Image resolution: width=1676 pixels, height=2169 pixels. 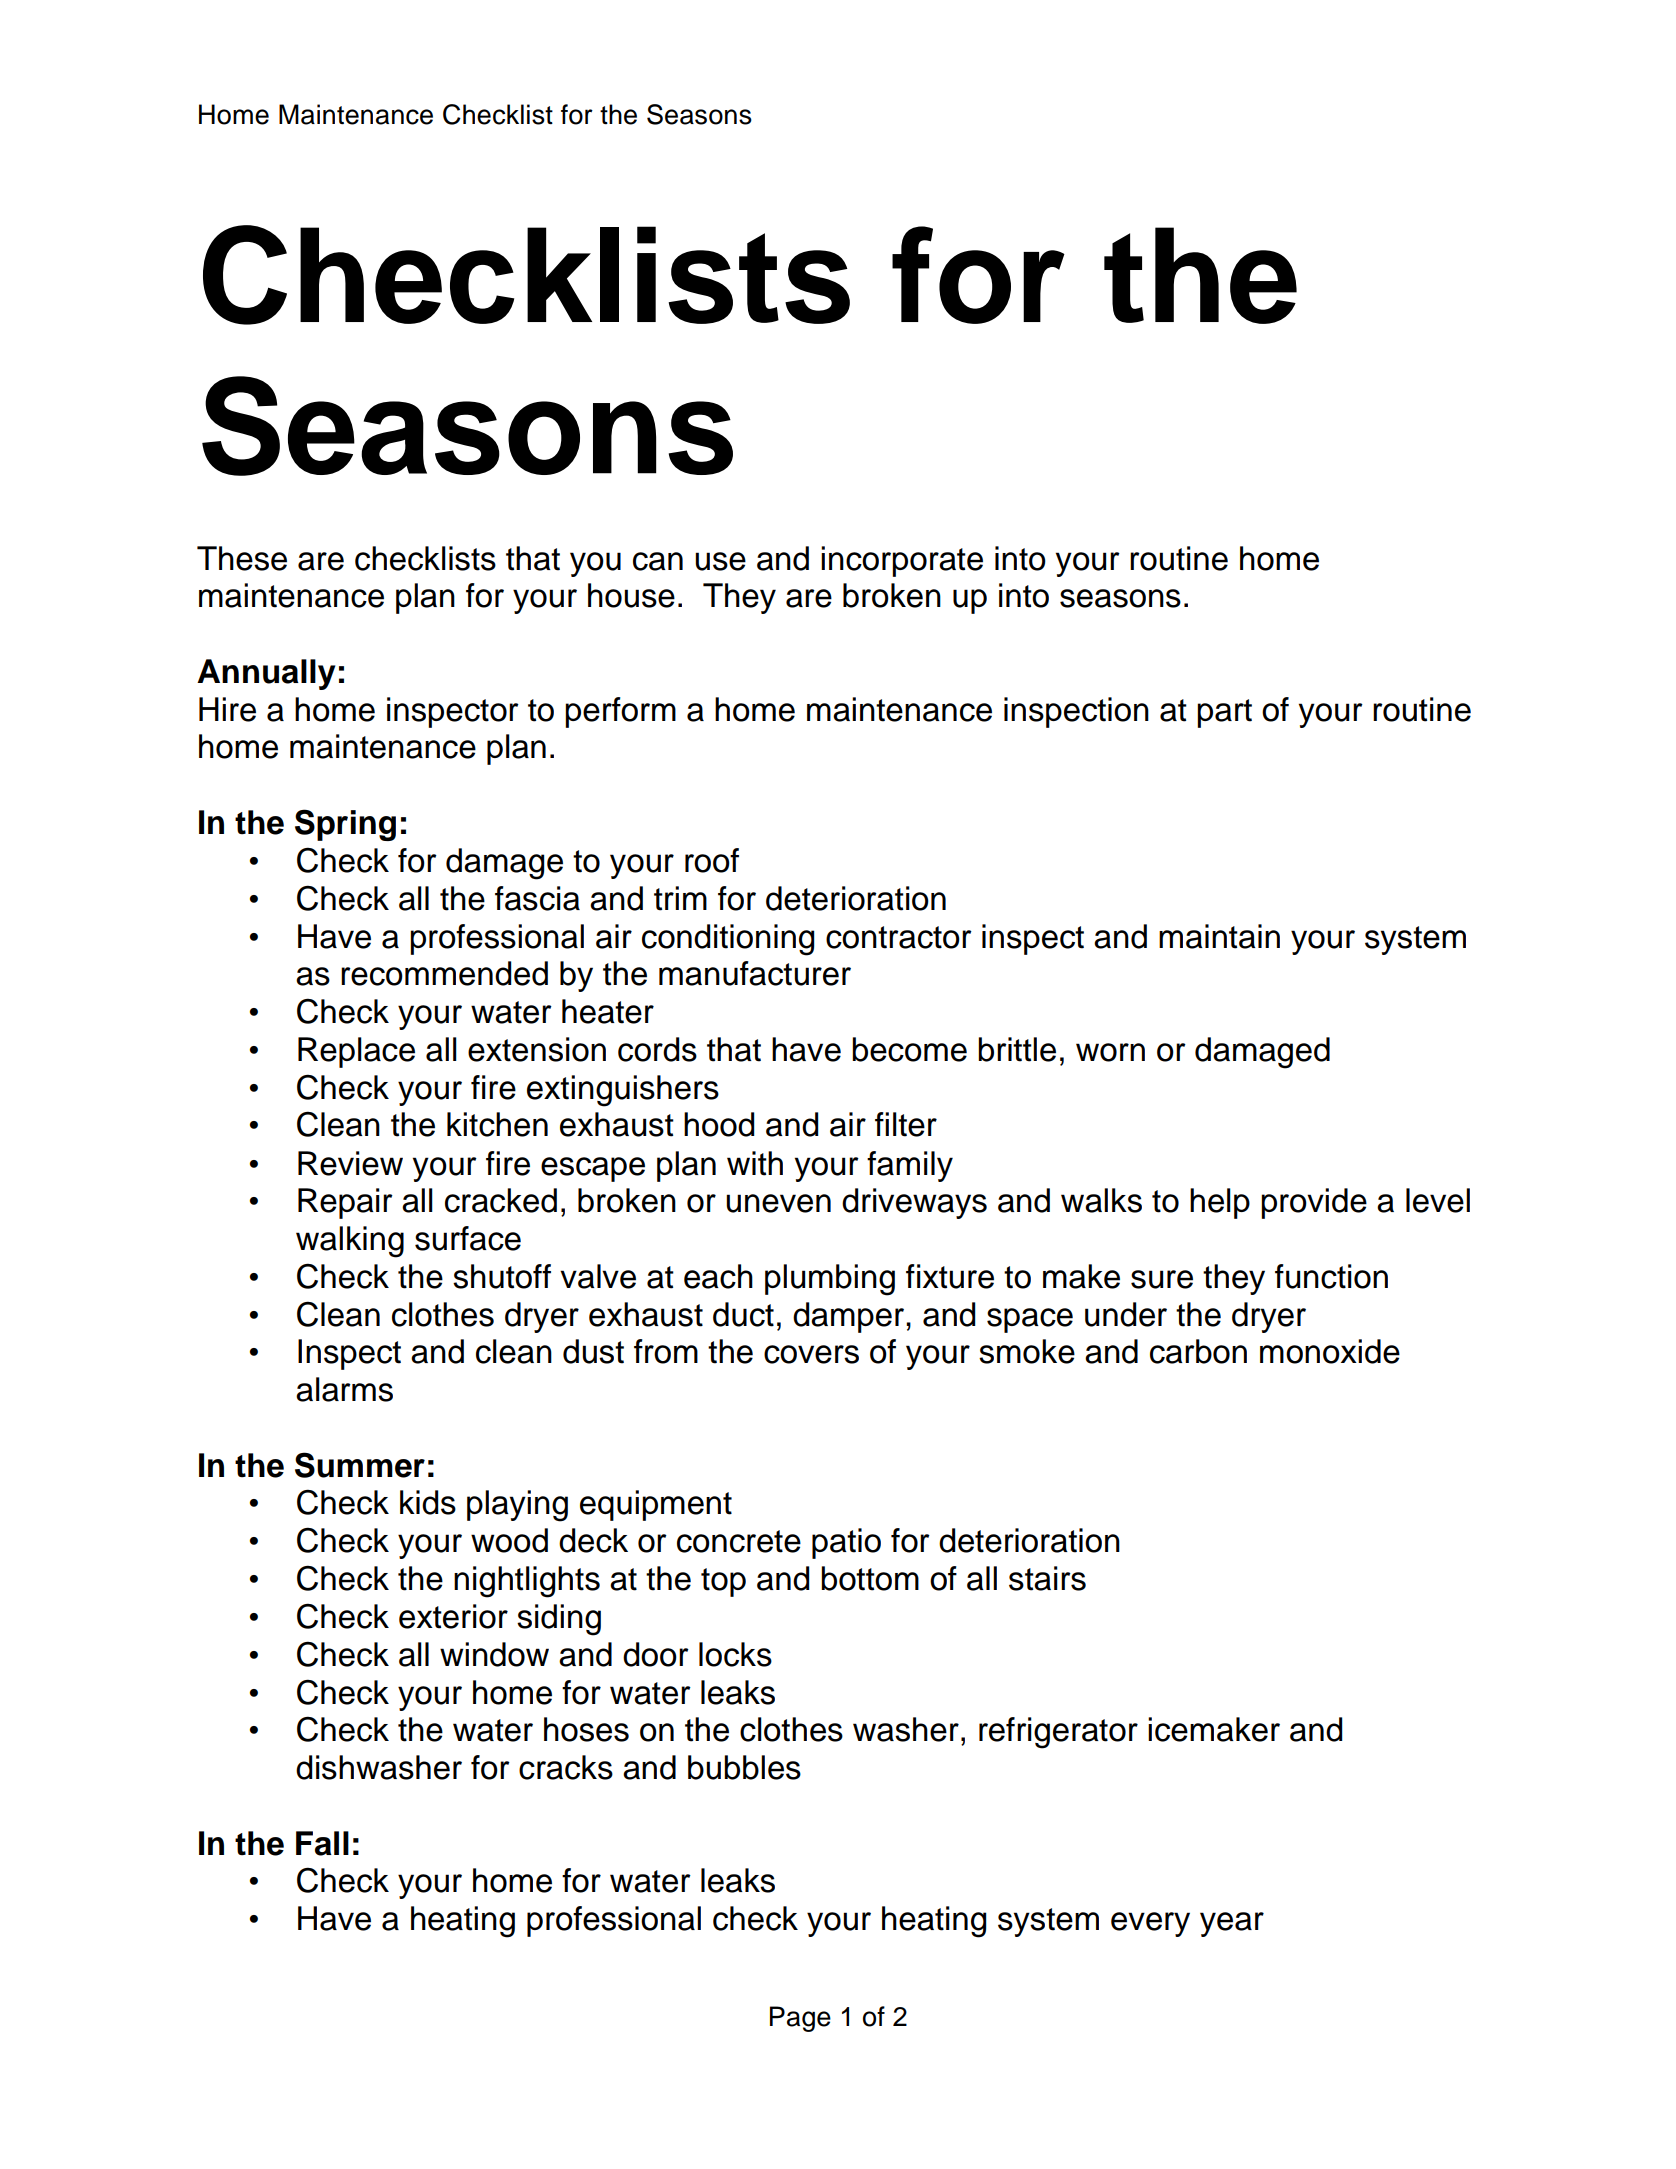 I want to click on These, so click(x=242, y=558).
